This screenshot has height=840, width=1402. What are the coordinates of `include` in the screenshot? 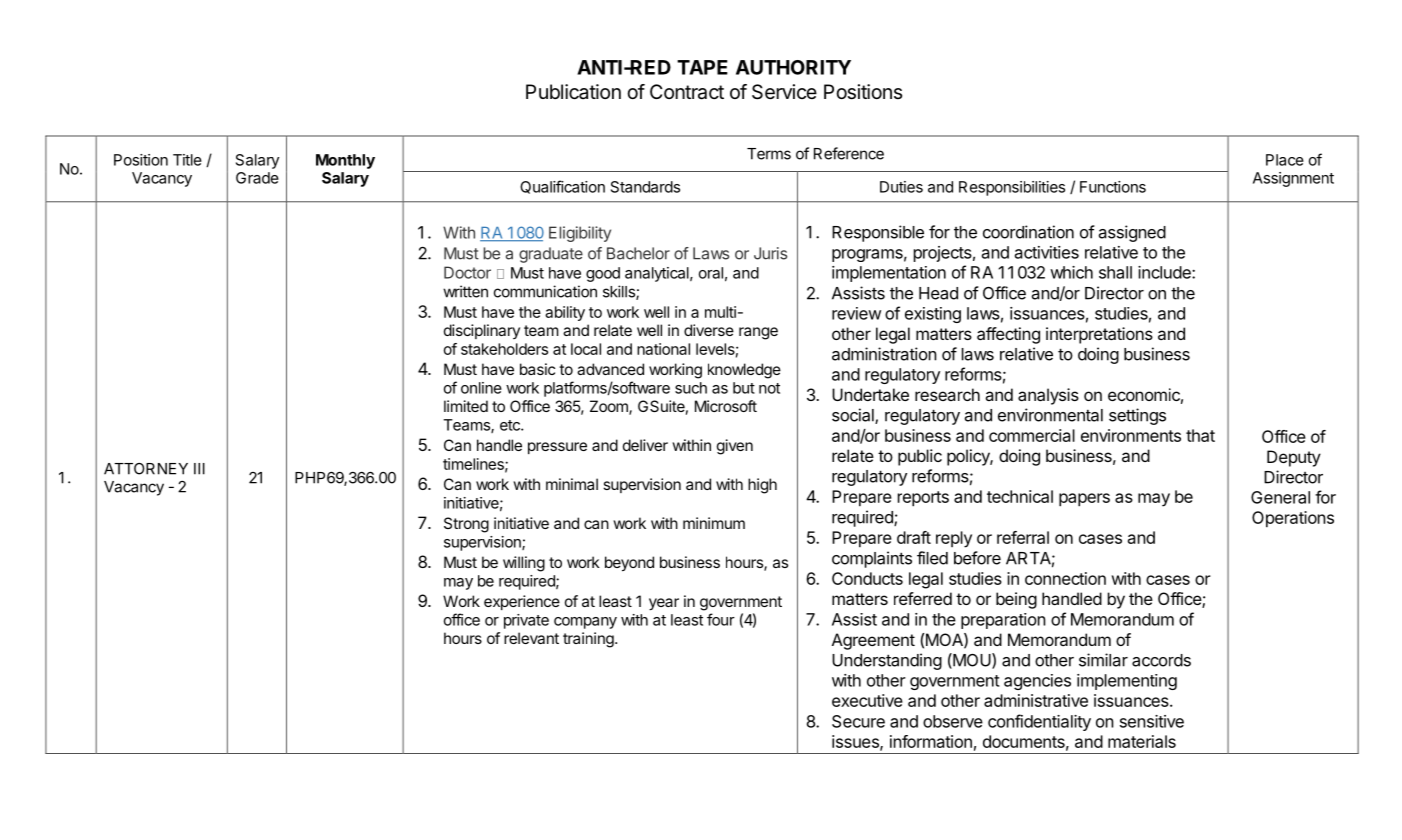 It's located at (1165, 272).
